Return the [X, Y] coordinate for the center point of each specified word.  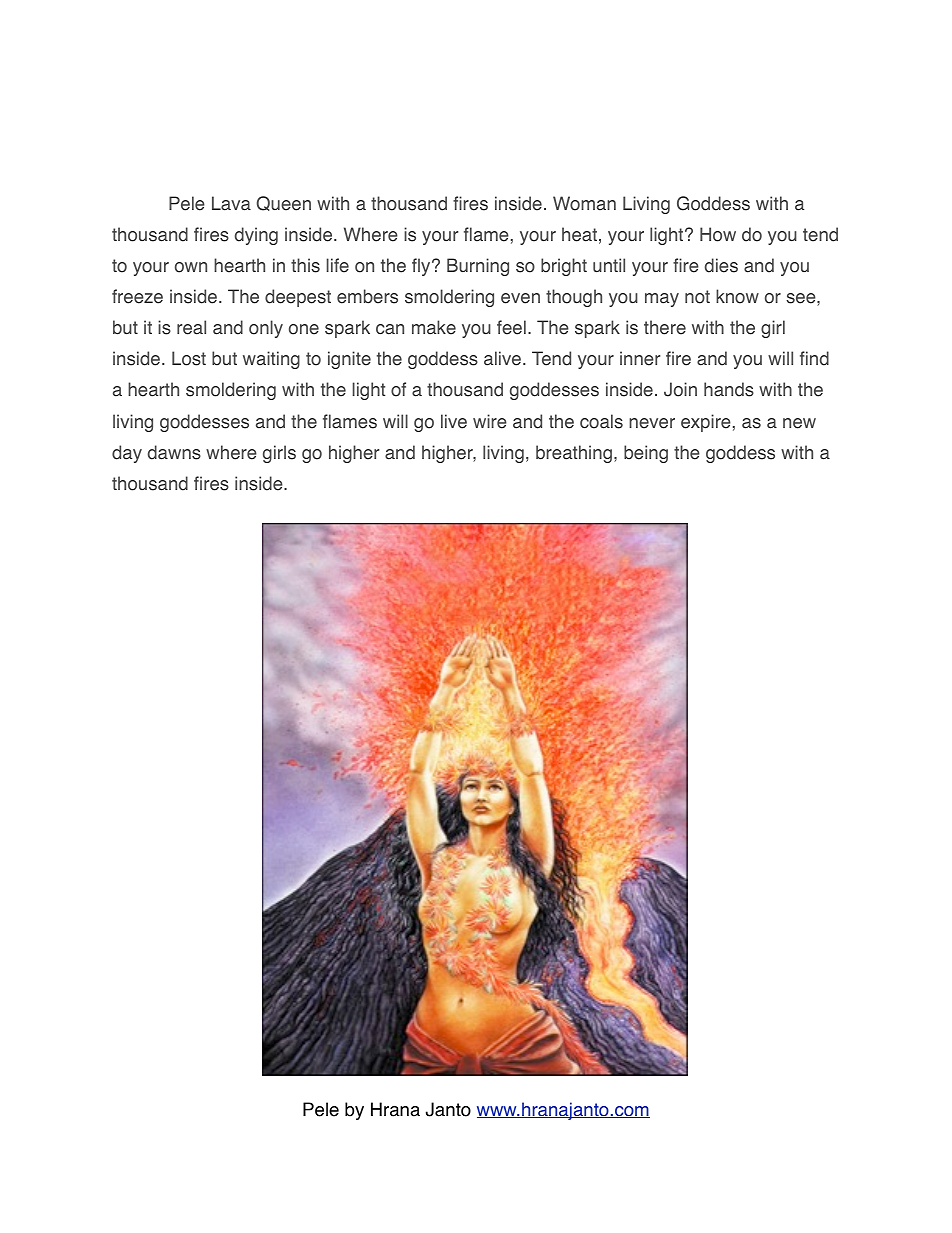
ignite [349, 360]
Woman [584, 203]
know [737, 296]
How [718, 234]
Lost [189, 358]
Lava [231, 203]
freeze [137, 296]
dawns [174, 452]
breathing [574, 454]
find [814, 358]
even [520, 298]
